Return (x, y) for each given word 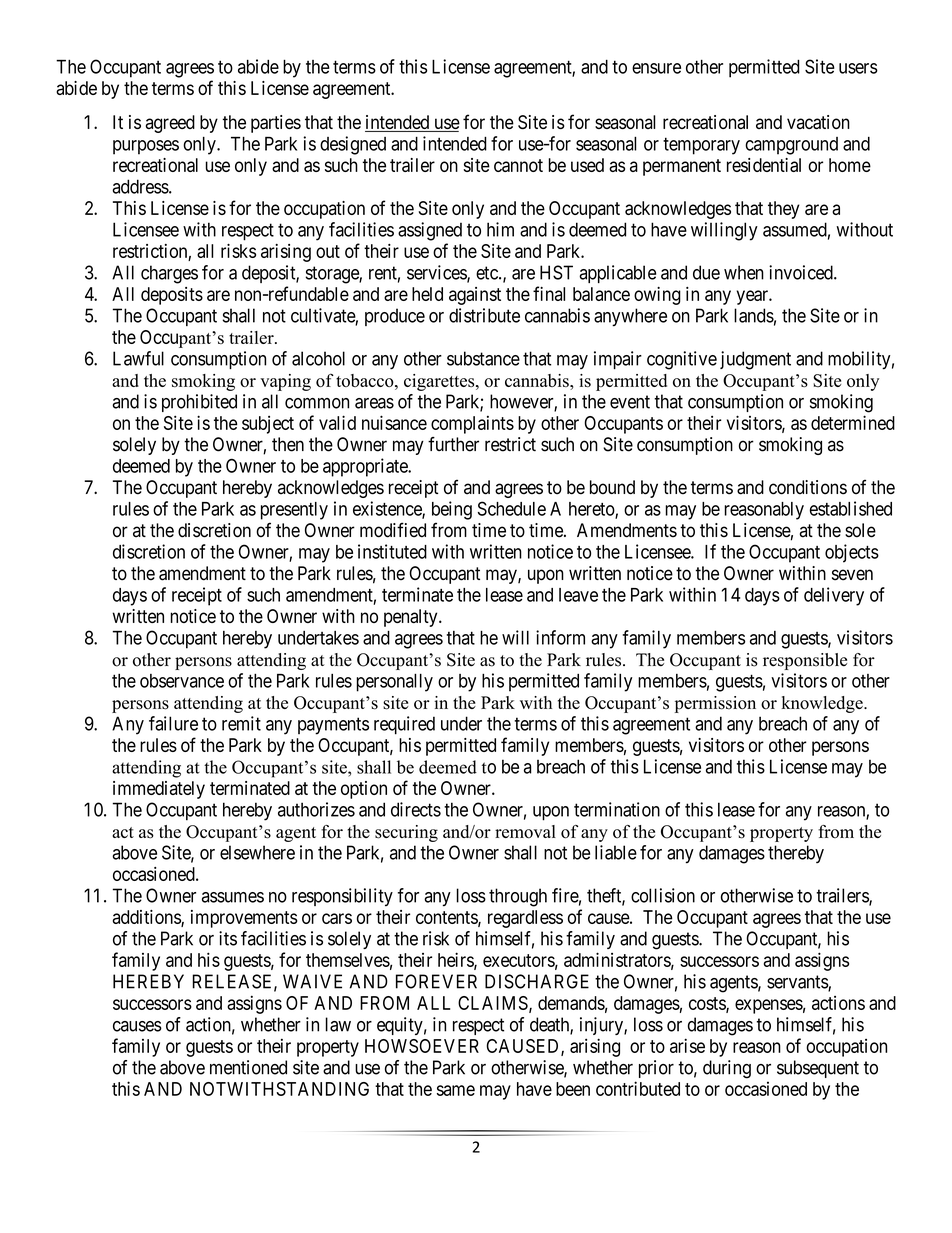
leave (578, 595)
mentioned (248, 1067)
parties (276, 124)
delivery (834, 596)
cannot (518, 165)
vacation (818, 122)
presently (294, 511)
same (456, 1090)
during (727, 1069)
